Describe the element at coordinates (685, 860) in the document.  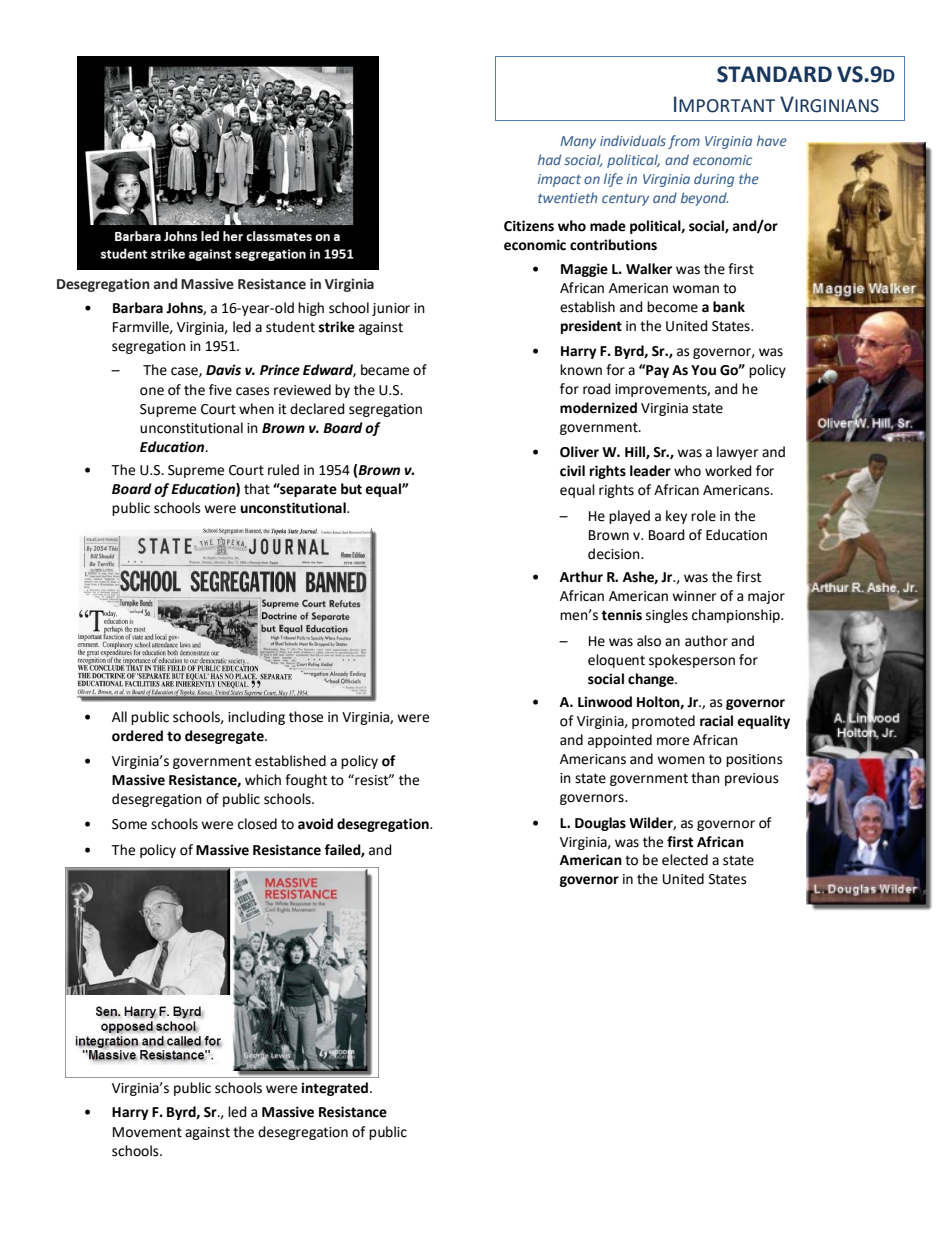
I see `elected` at that location.
